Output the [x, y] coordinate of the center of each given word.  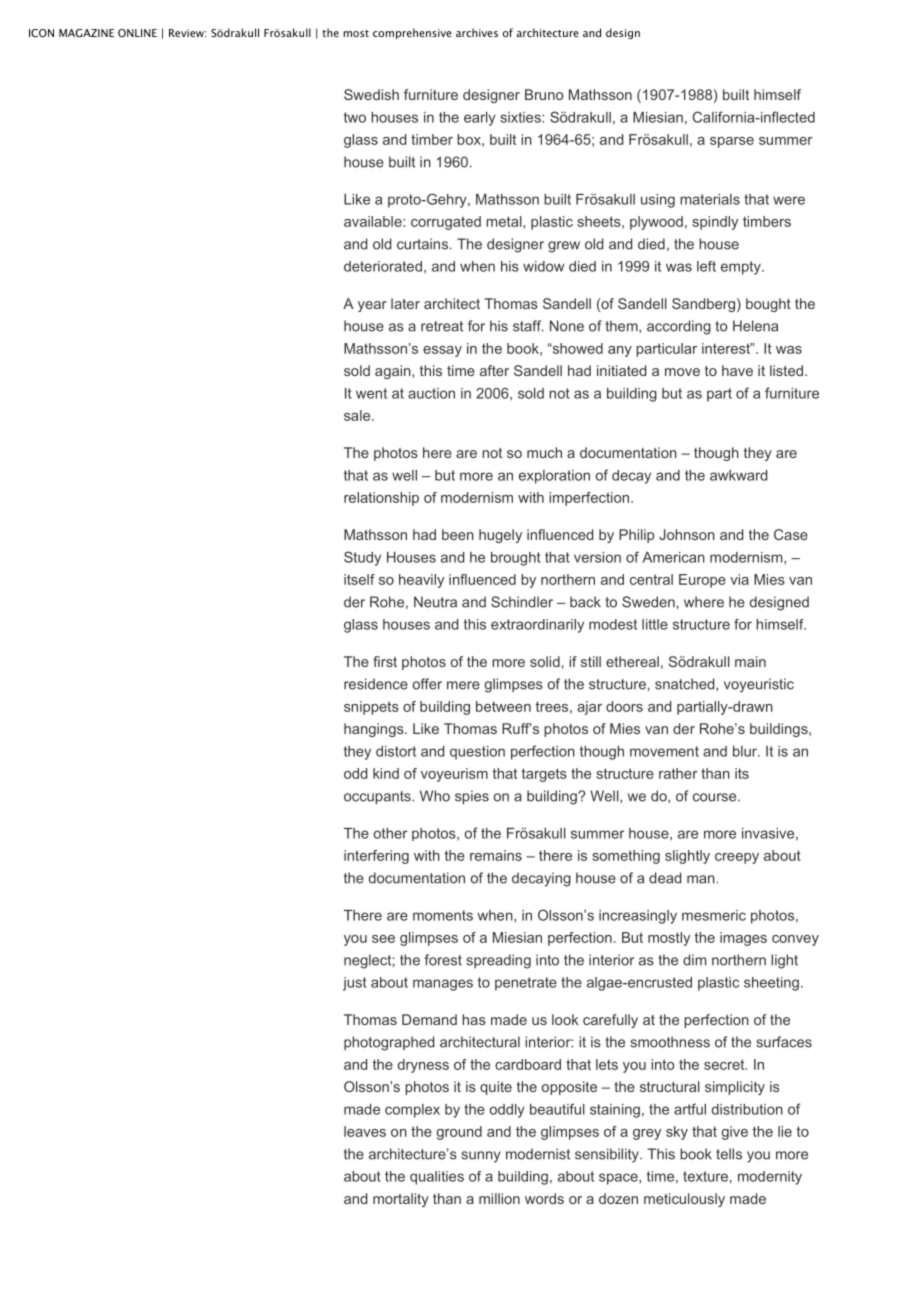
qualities [437, 1178]
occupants [378, 797]
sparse [732, 142]
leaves [365, 1131]
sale [358, 415]
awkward [738, 475]
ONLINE [137, 33]
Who [435, 796]
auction [431, 393]
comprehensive [412, 33]
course [716, 797]
